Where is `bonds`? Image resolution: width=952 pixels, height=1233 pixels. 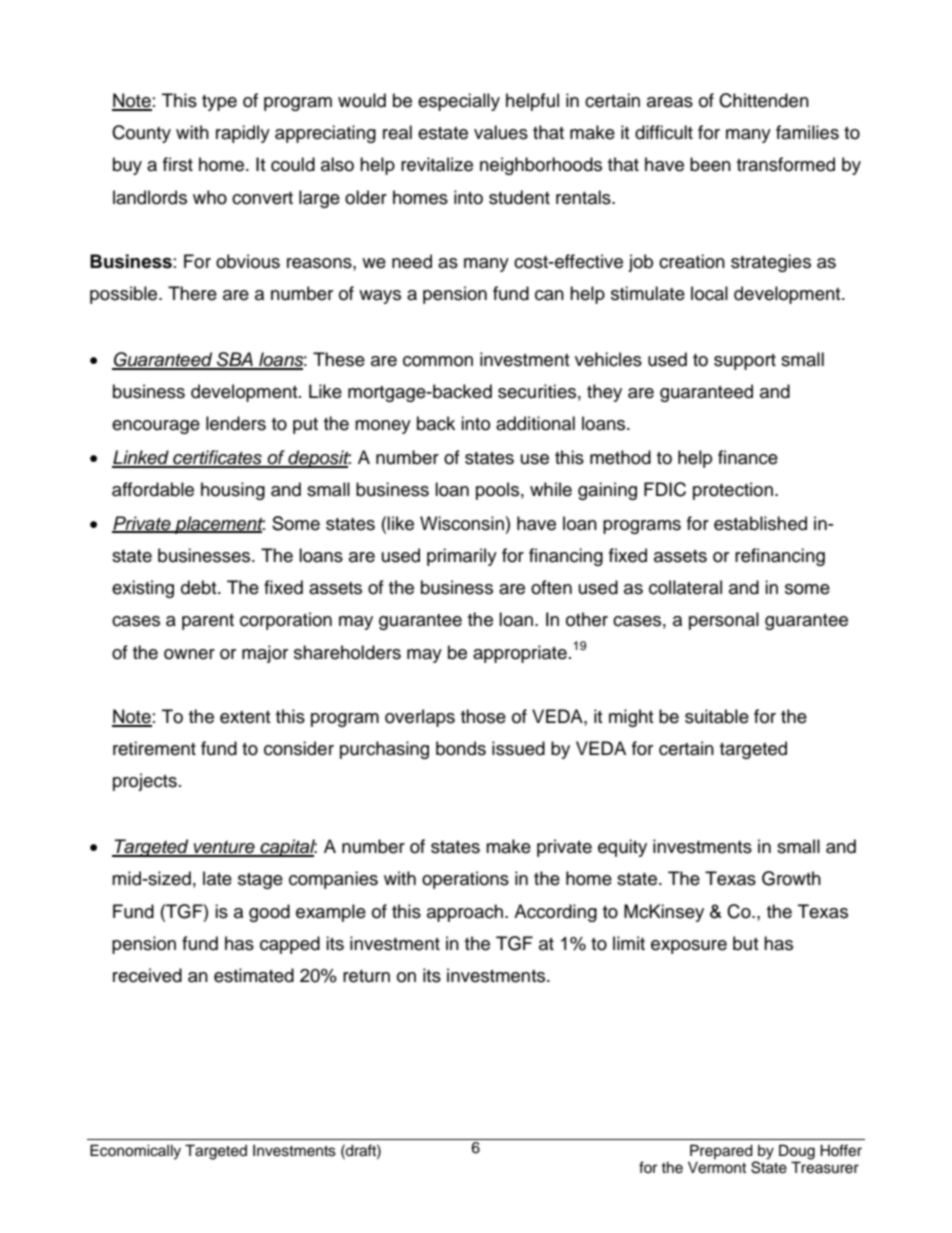
bonds is located at coordinates (461, 748).
